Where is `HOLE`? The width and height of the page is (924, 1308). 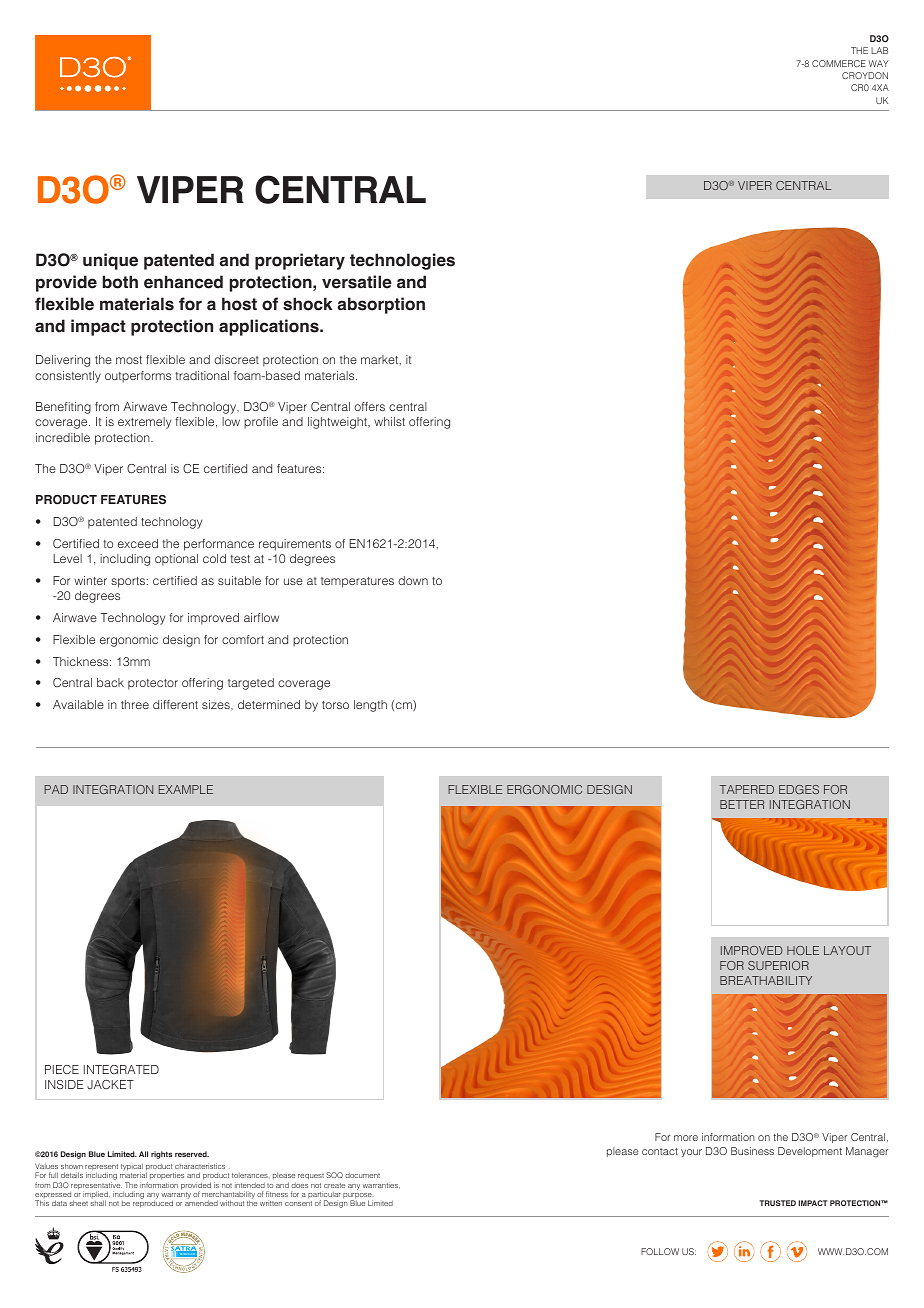 HOLE is located at coordinates (803, 950).
